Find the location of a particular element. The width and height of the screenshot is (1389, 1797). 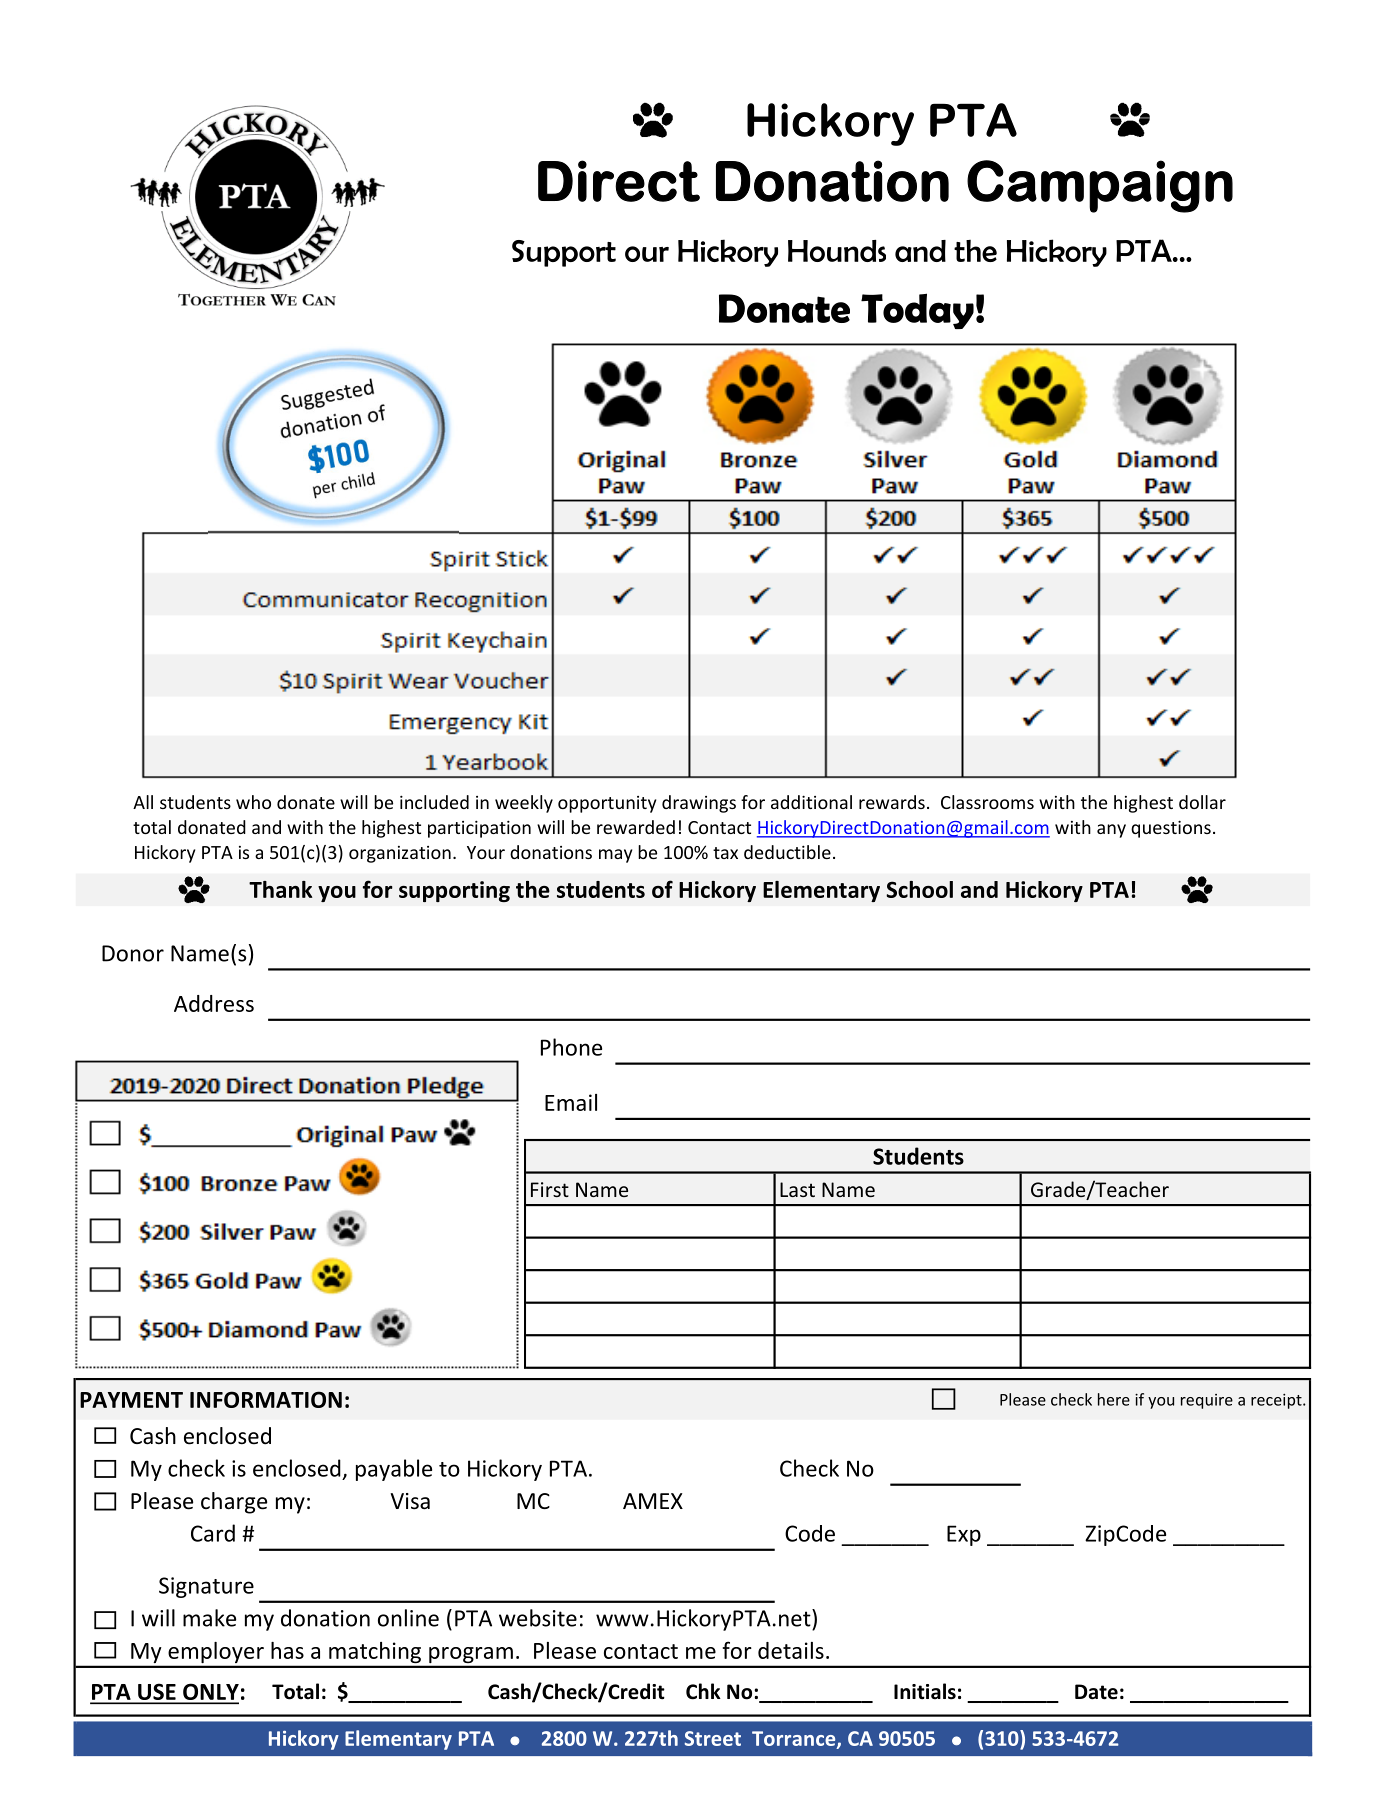

Campaign is located at coordinates (1100, 186).
